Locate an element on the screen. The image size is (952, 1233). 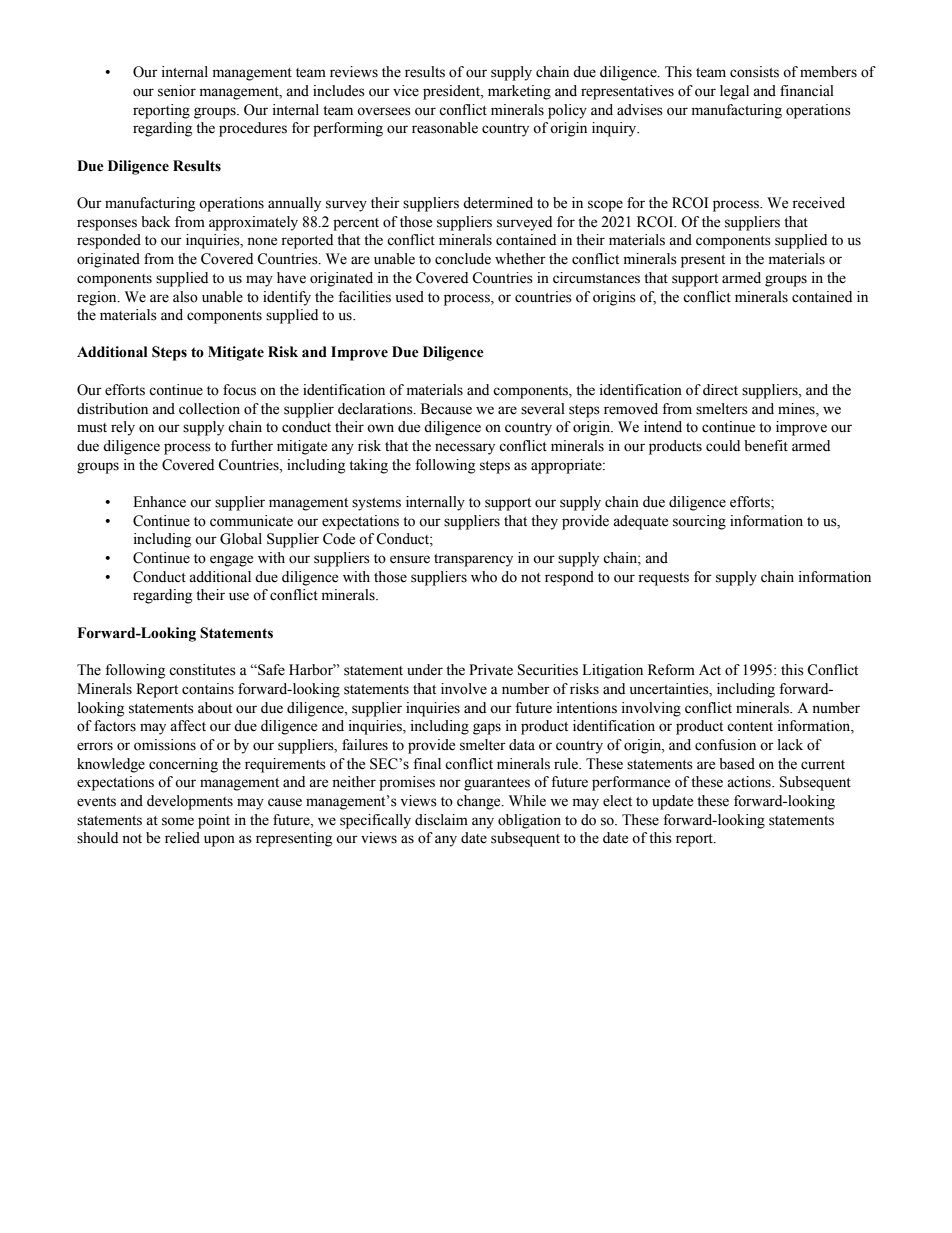
vice is located at coordinates (406, 91).
